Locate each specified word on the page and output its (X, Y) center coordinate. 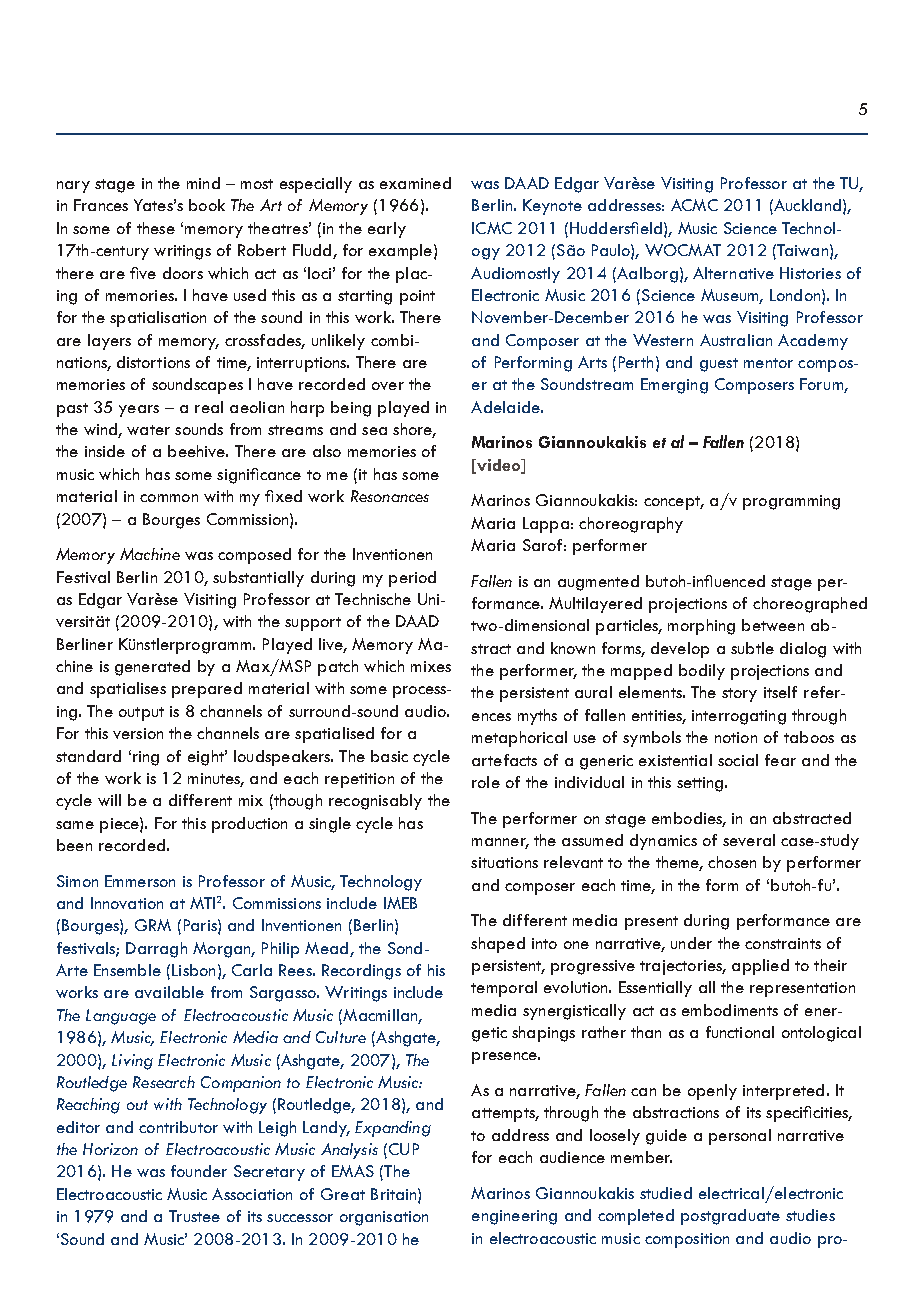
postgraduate (730, 1217)
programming (791, 502)
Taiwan (802, 250)
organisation (384, 1218)
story (739, 695)
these (156, 228)
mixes (431, 666)
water (148, 430)
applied (760, 967)
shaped (498, 945)
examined (415, 183)
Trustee (194, 1216)
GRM (153, 925)
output (141, 714)
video (498, 466)
